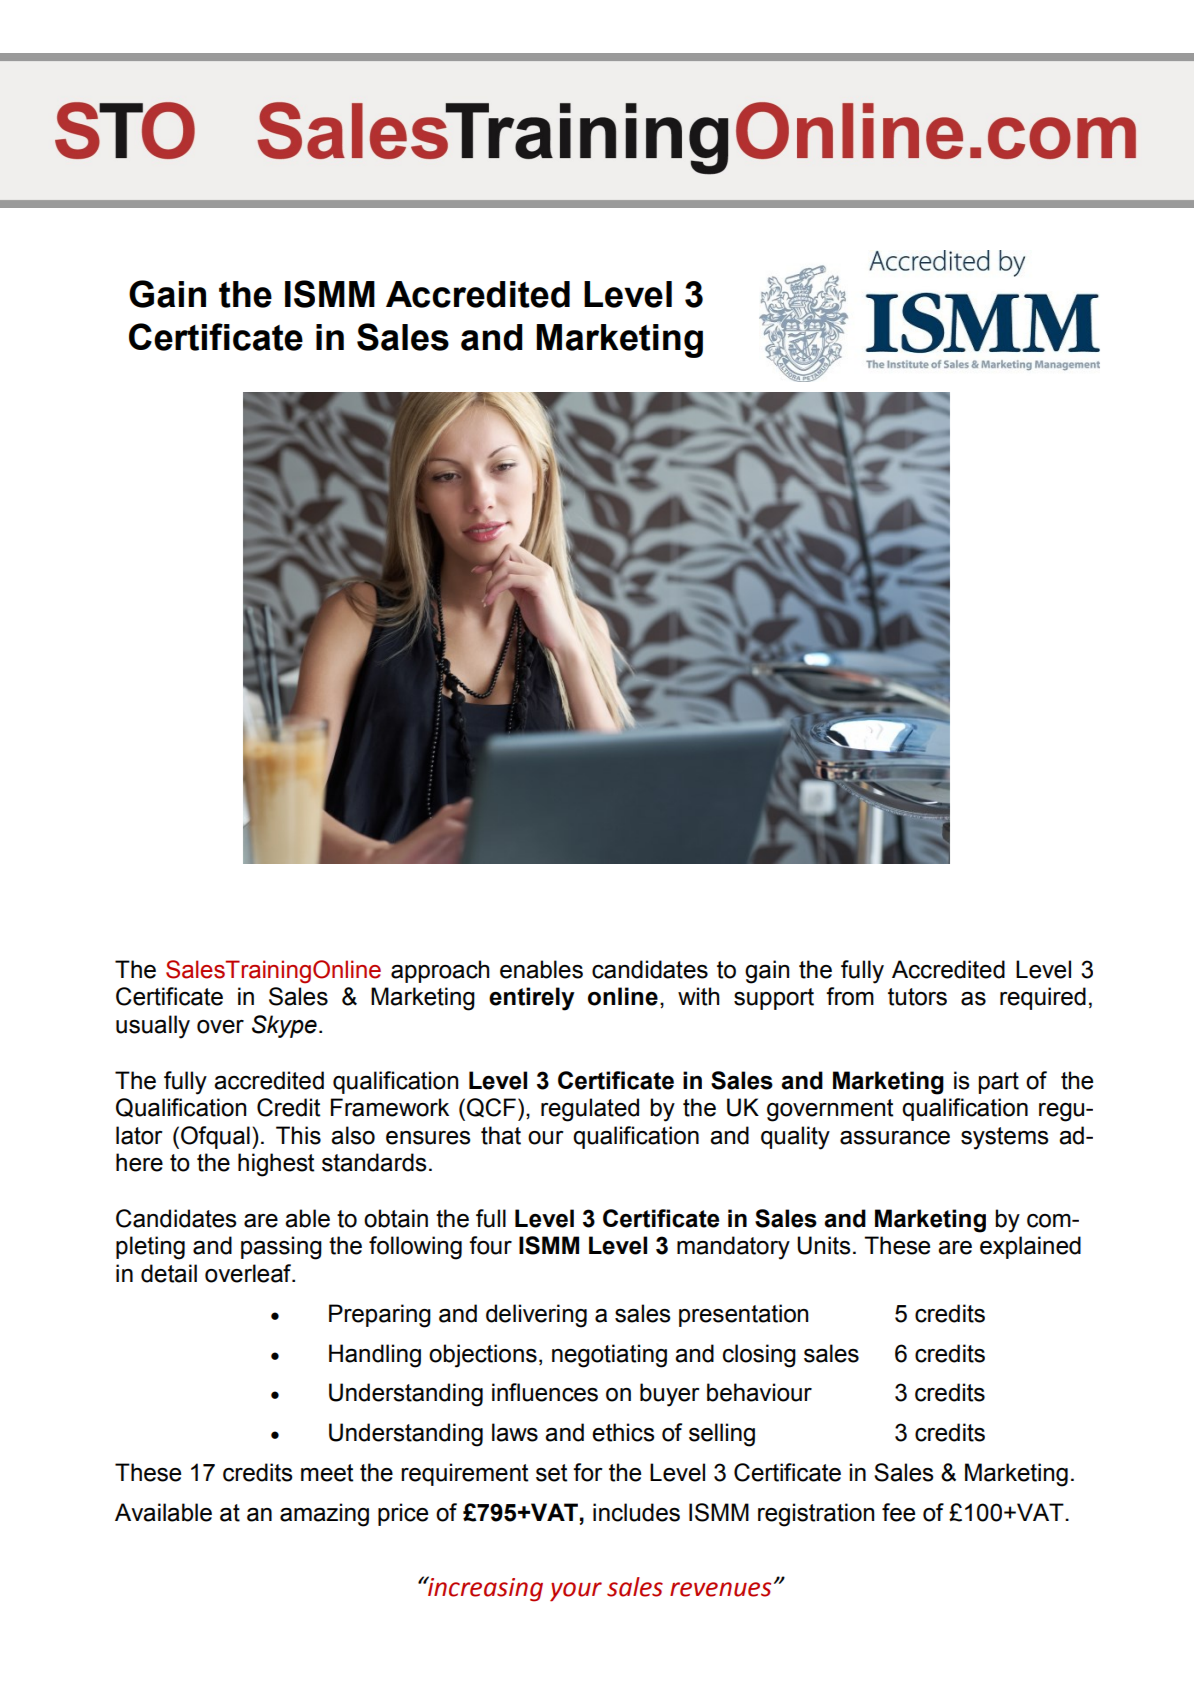  Describe the element at coordinates (375, 1356) in the screenshot. I see `Handling` at that location.
